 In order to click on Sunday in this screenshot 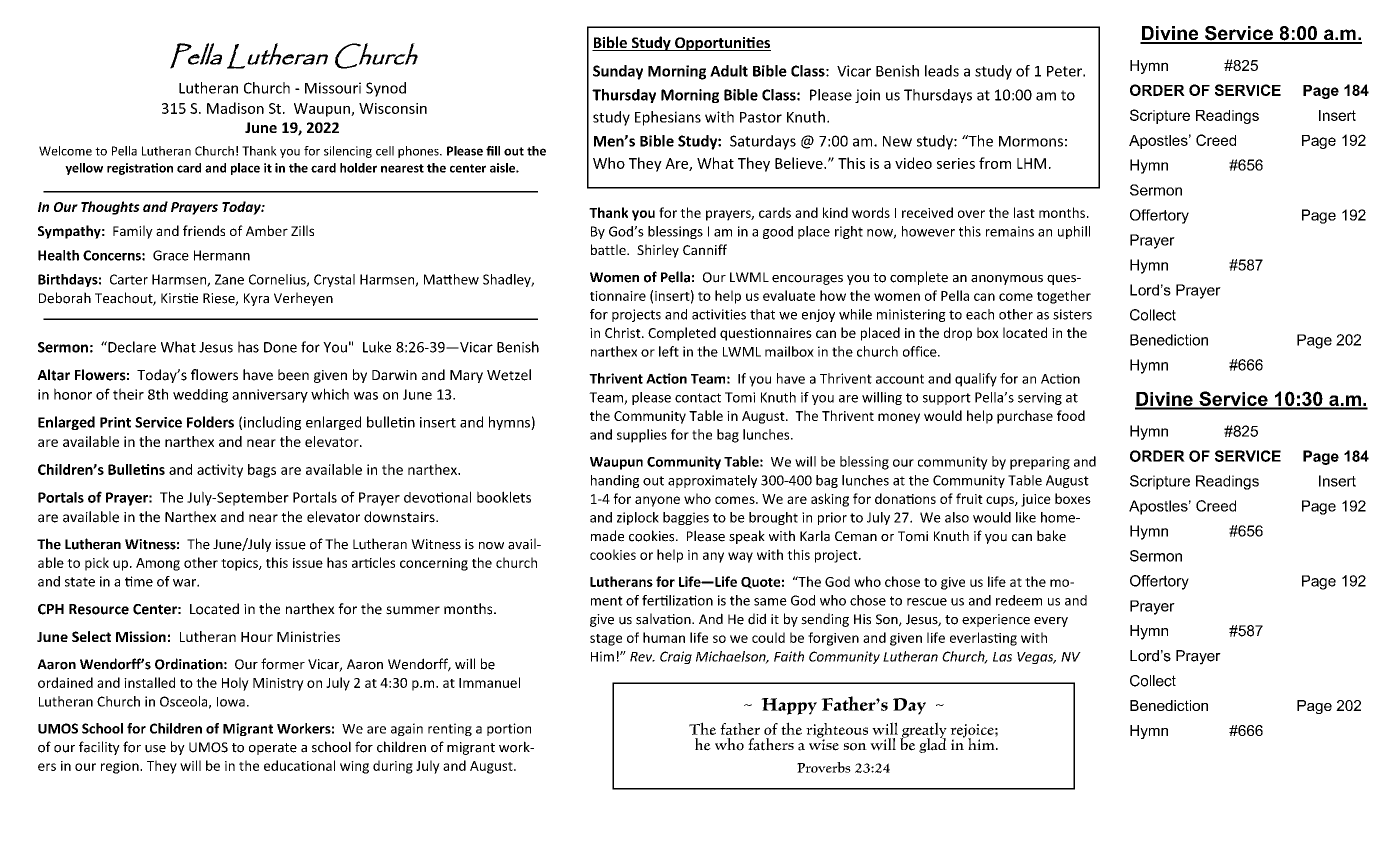, I will do `click(618, 72)`.
